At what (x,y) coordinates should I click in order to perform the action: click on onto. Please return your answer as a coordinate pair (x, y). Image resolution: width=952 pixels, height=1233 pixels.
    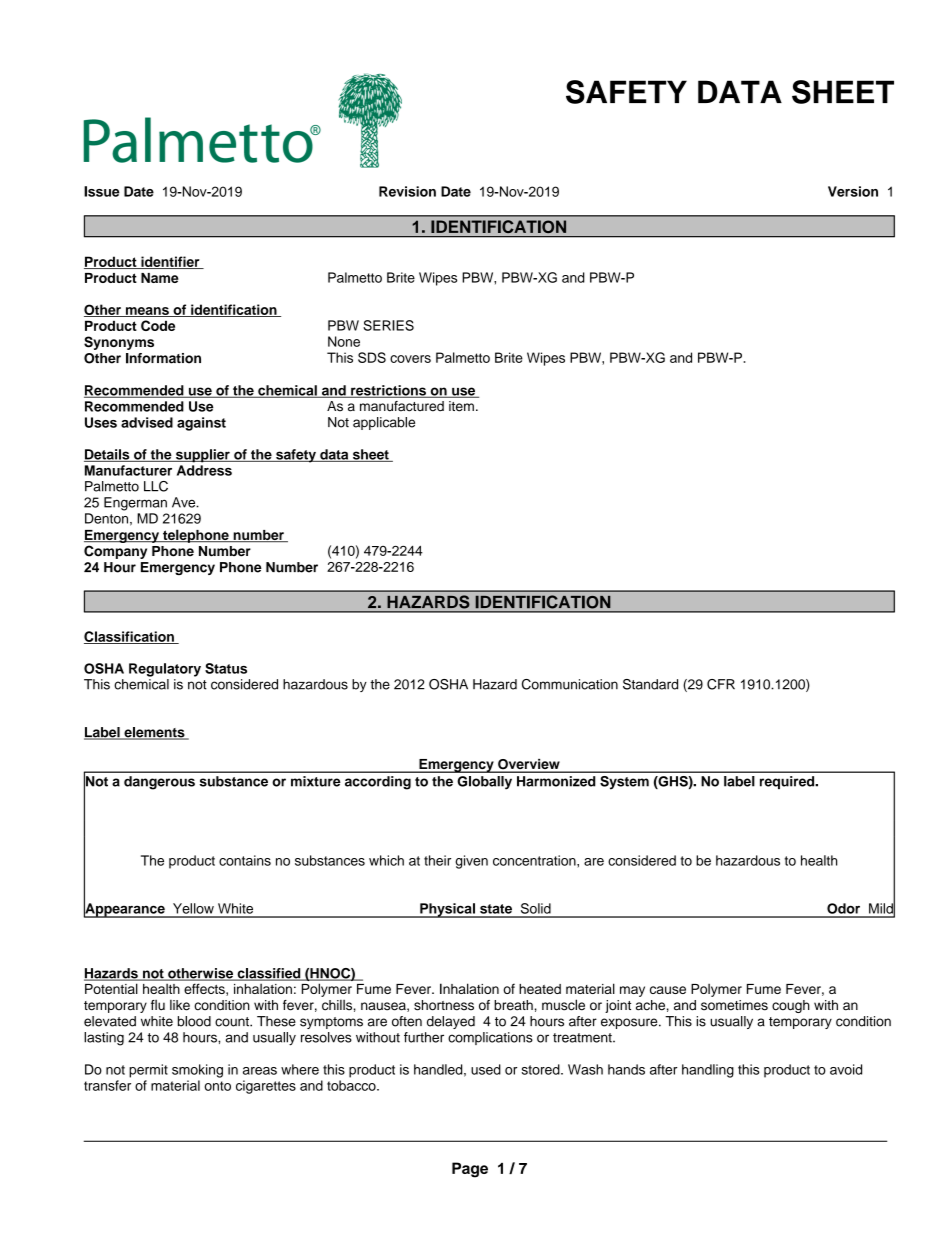
    Looking at the image, I should click on (217, 1086).
